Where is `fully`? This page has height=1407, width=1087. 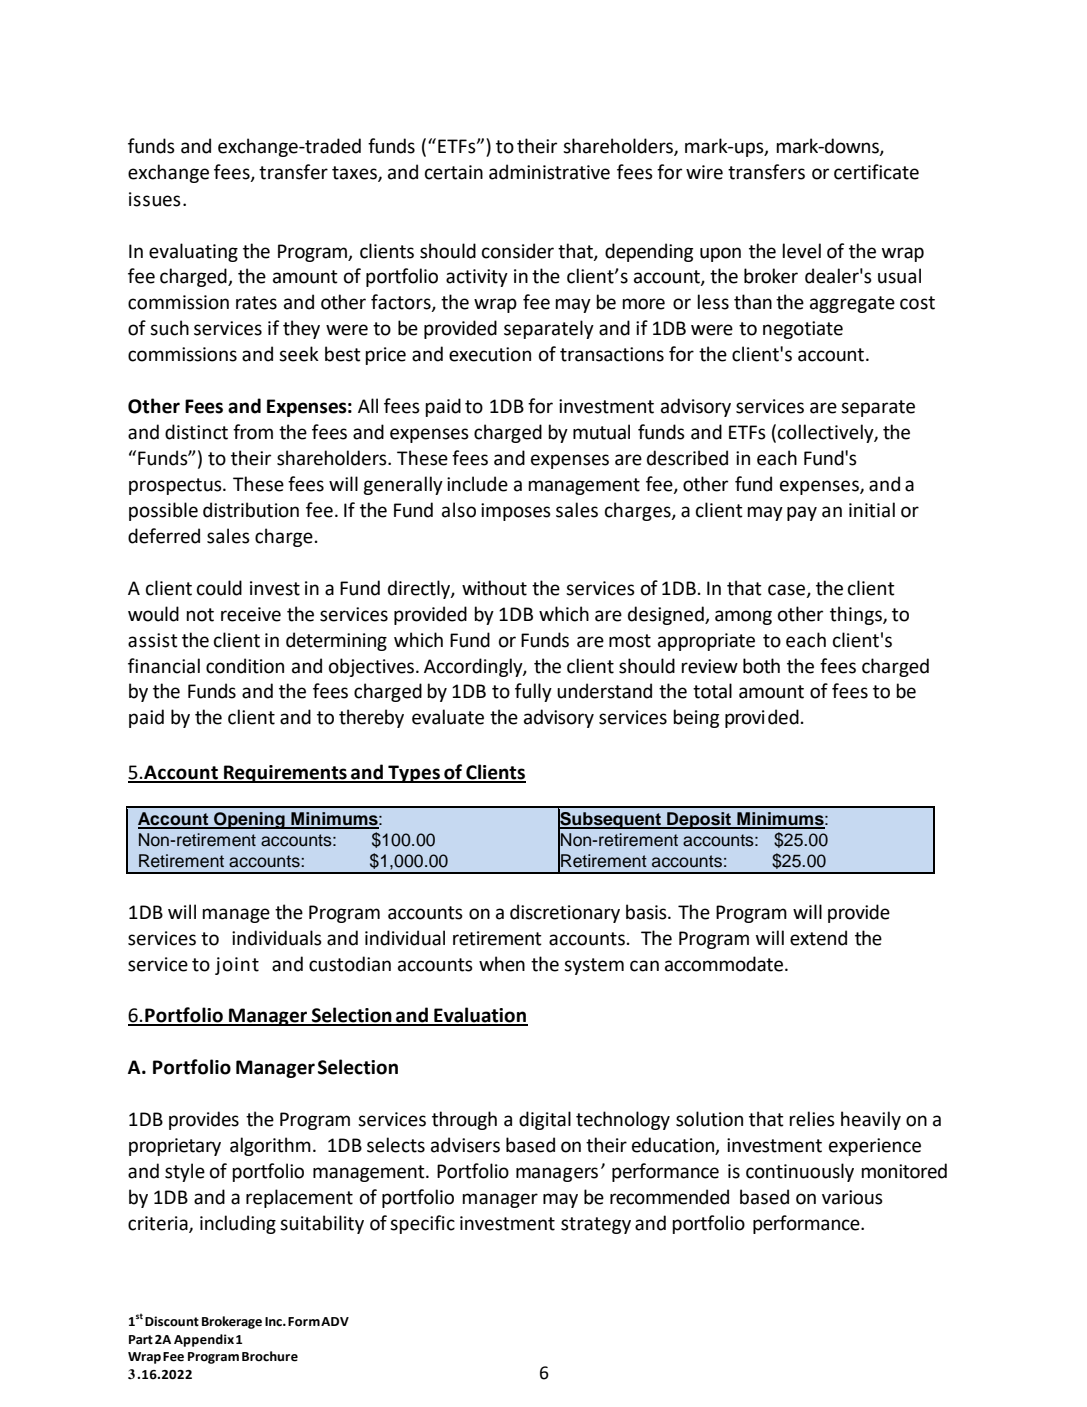
fully is located at coordinates (533, 692).
